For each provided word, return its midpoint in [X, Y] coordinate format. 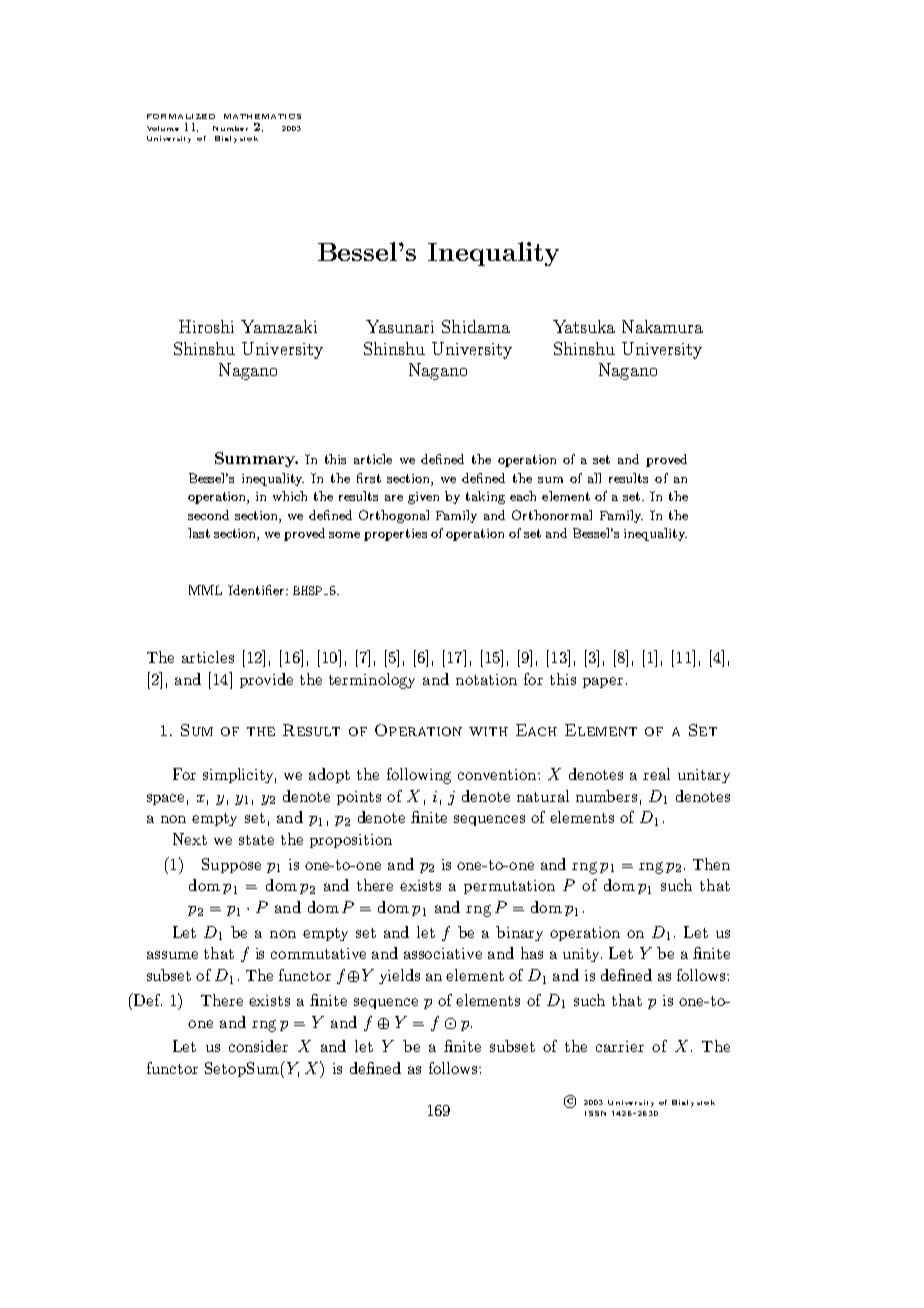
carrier [620, 1046]
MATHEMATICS [262, 116]
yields [399, 976]
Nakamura [662, 326]
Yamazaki [279, 326]
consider [258, 1046]
